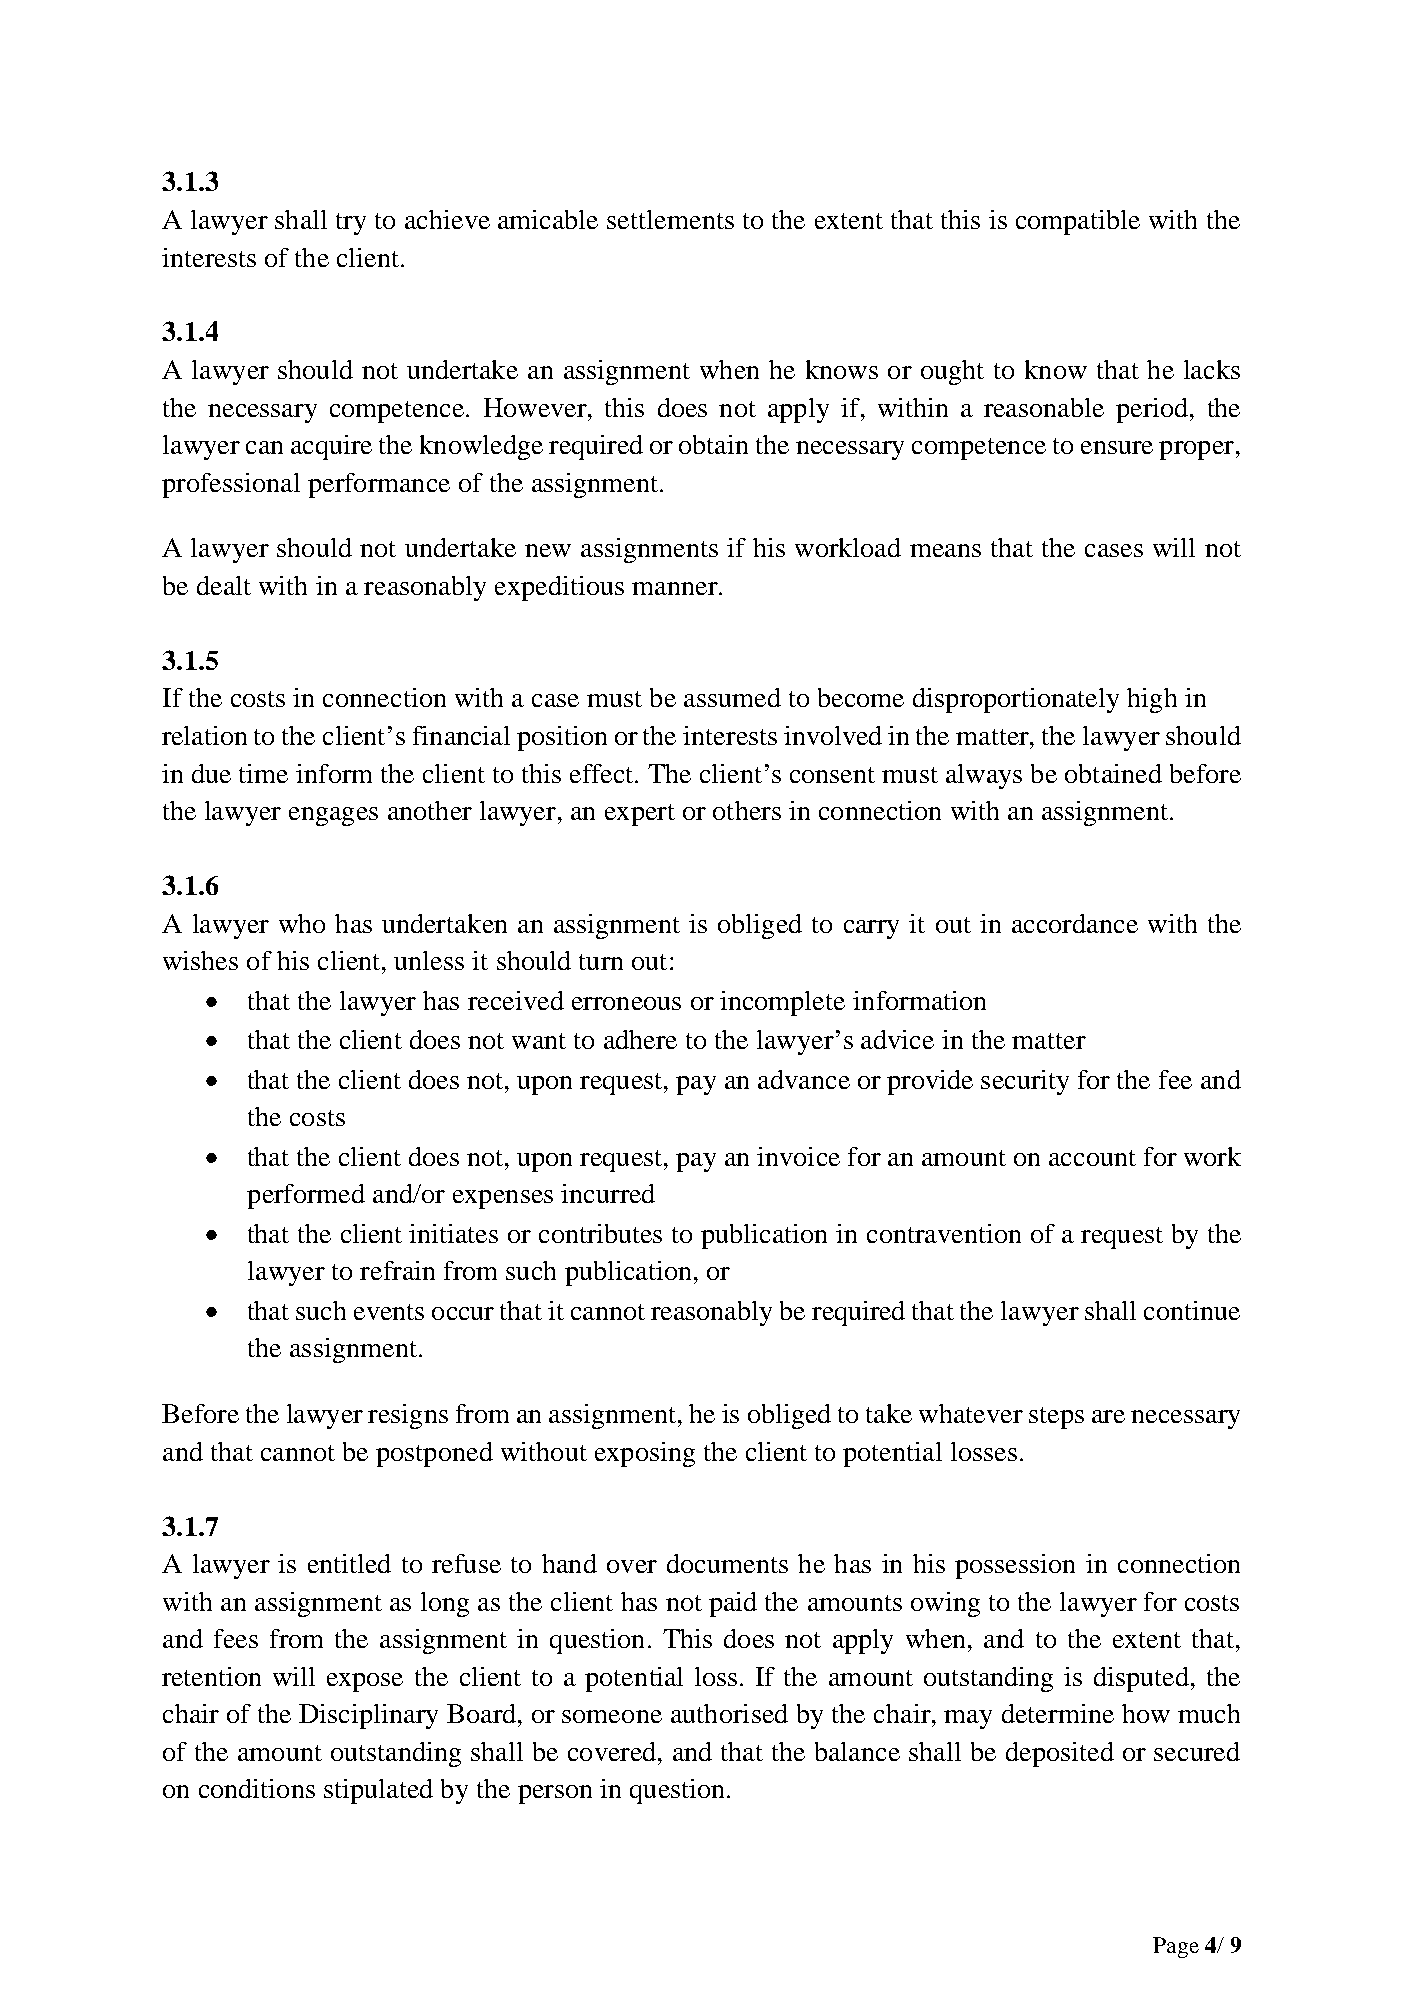 The image size is (1406, 1990). Describe the element at coordinates (349, 1563) in the screenshot. I see `entitled` at that location.
